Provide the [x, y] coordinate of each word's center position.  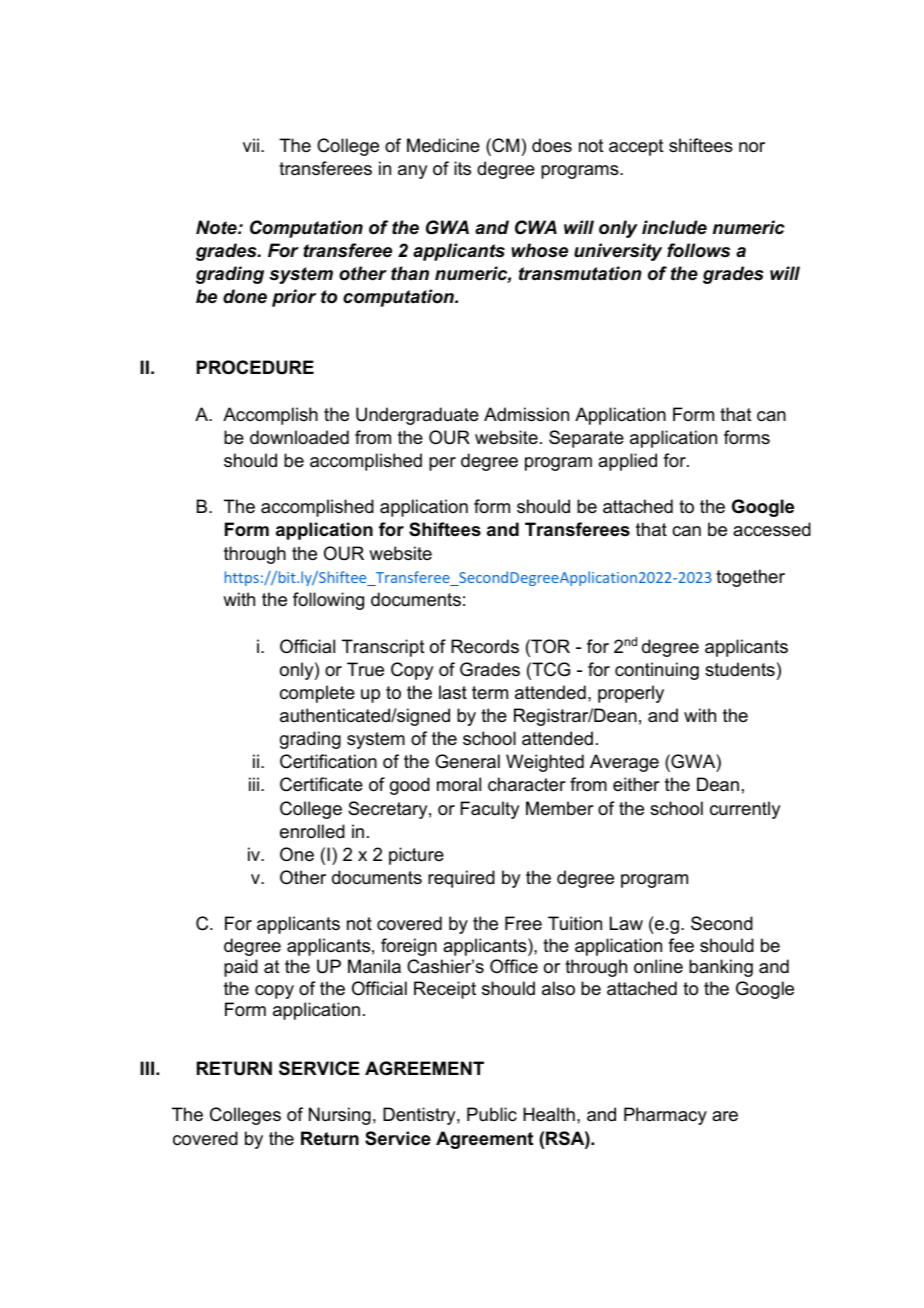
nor [752, 147]
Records [485, 646]
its [462, 168]
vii [251, 145]
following [328, 601]
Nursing [340, 1116]
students [740, 669]
